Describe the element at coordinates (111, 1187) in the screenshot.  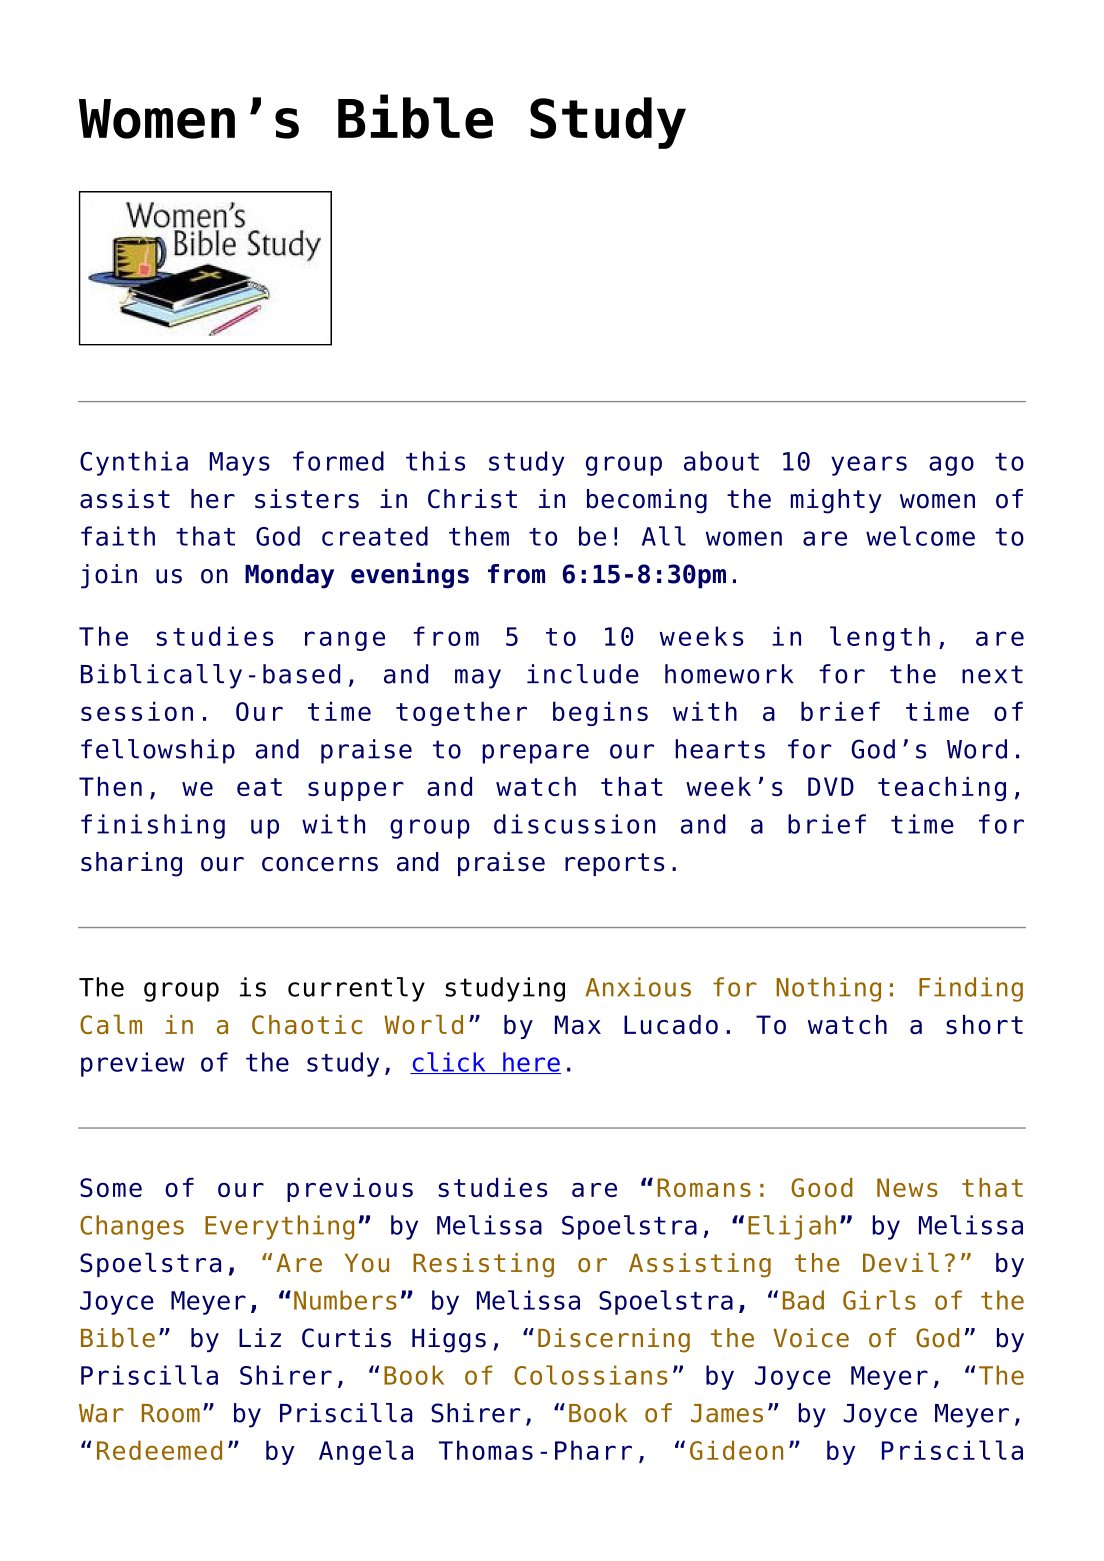
I see `Some` at that location.
